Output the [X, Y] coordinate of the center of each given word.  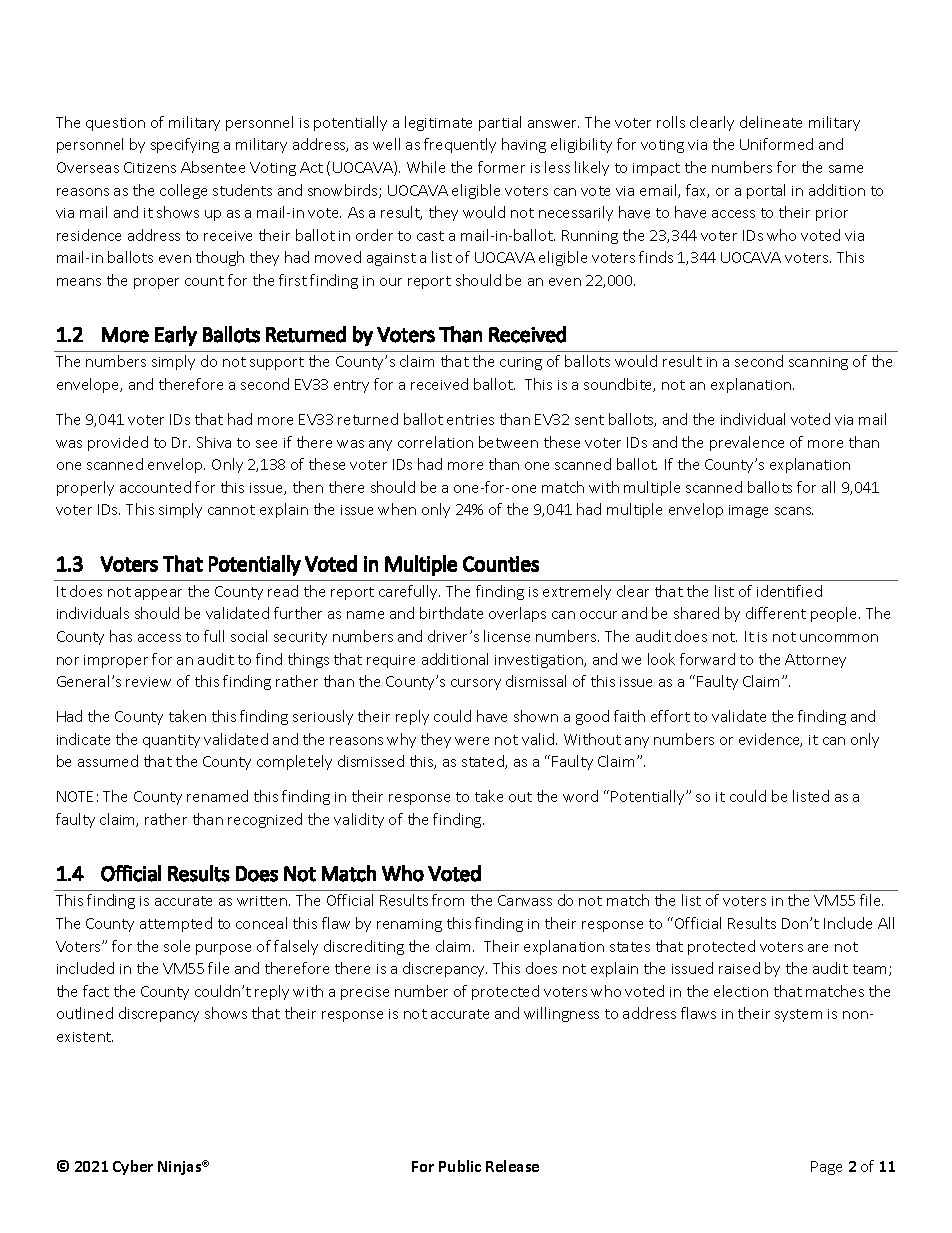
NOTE [75, 796]
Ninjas [181, 1168]
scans [794, 511]
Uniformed [776, 144]
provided [118, 443]
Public [460, 1166]
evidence [770, 740]
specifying [185, 145]
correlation [435, 442]
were [472, 741]
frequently [460, 145]
